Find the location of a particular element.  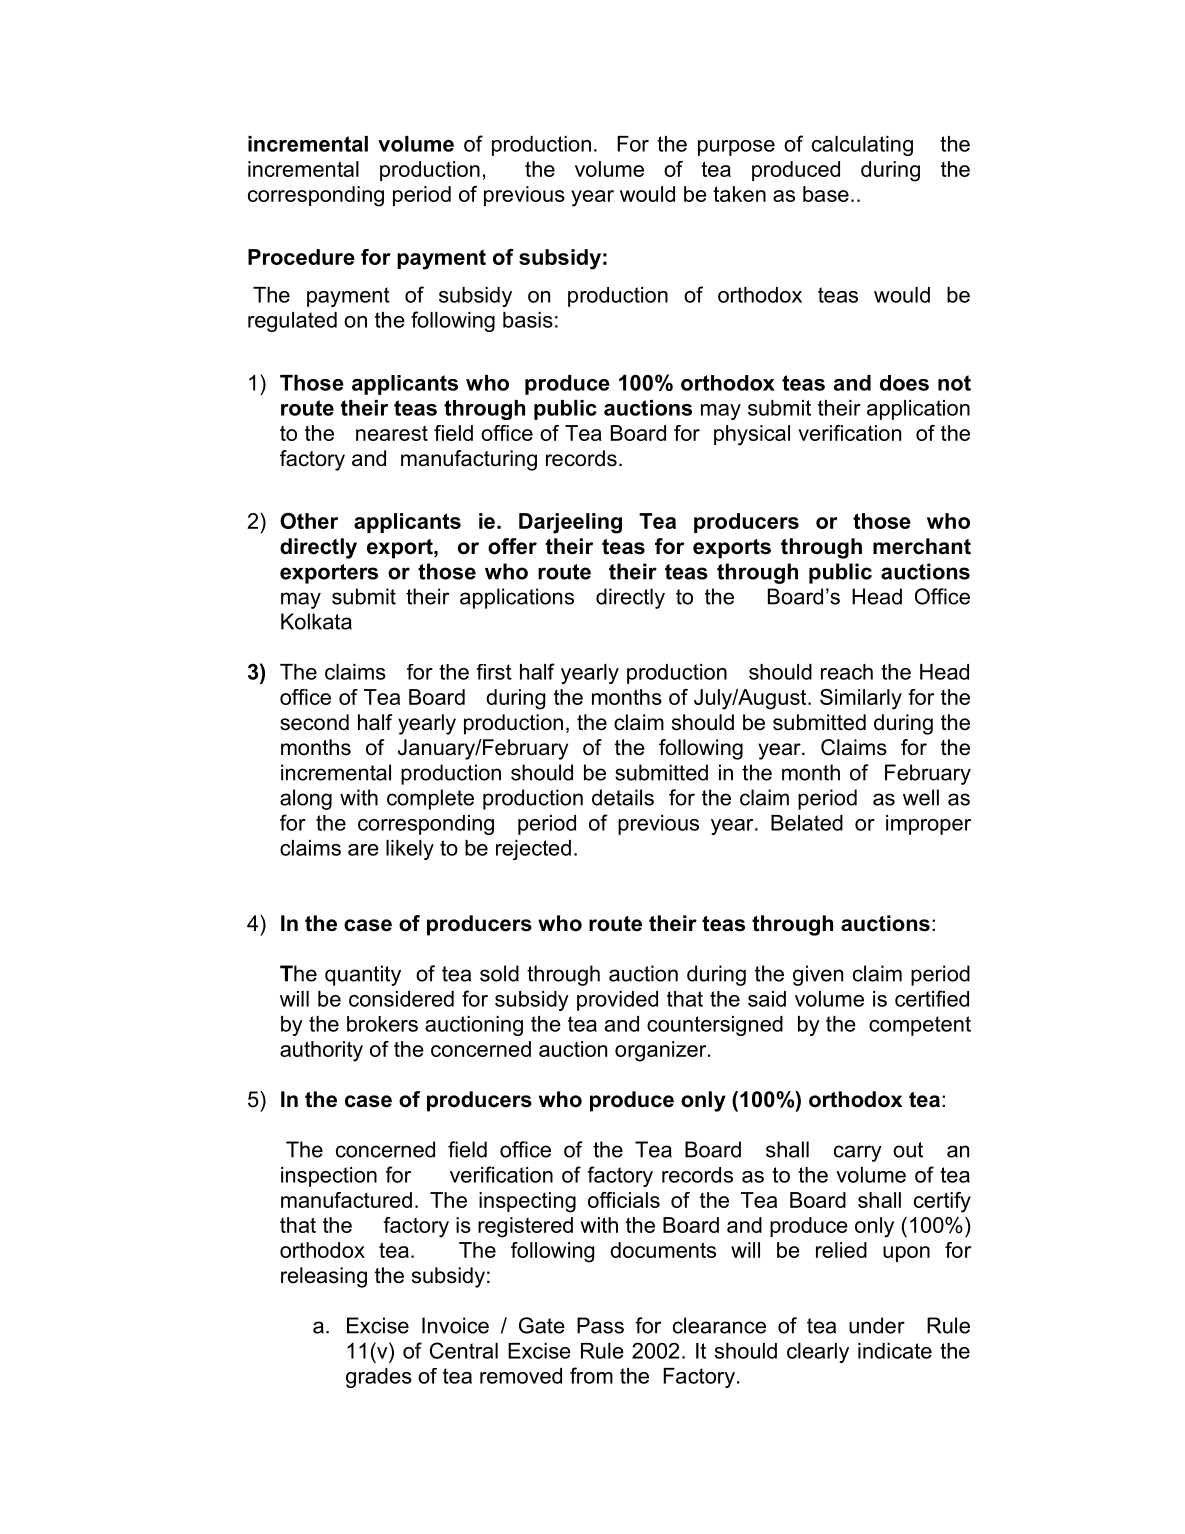

grades is located at coordinates (379, 1378).
